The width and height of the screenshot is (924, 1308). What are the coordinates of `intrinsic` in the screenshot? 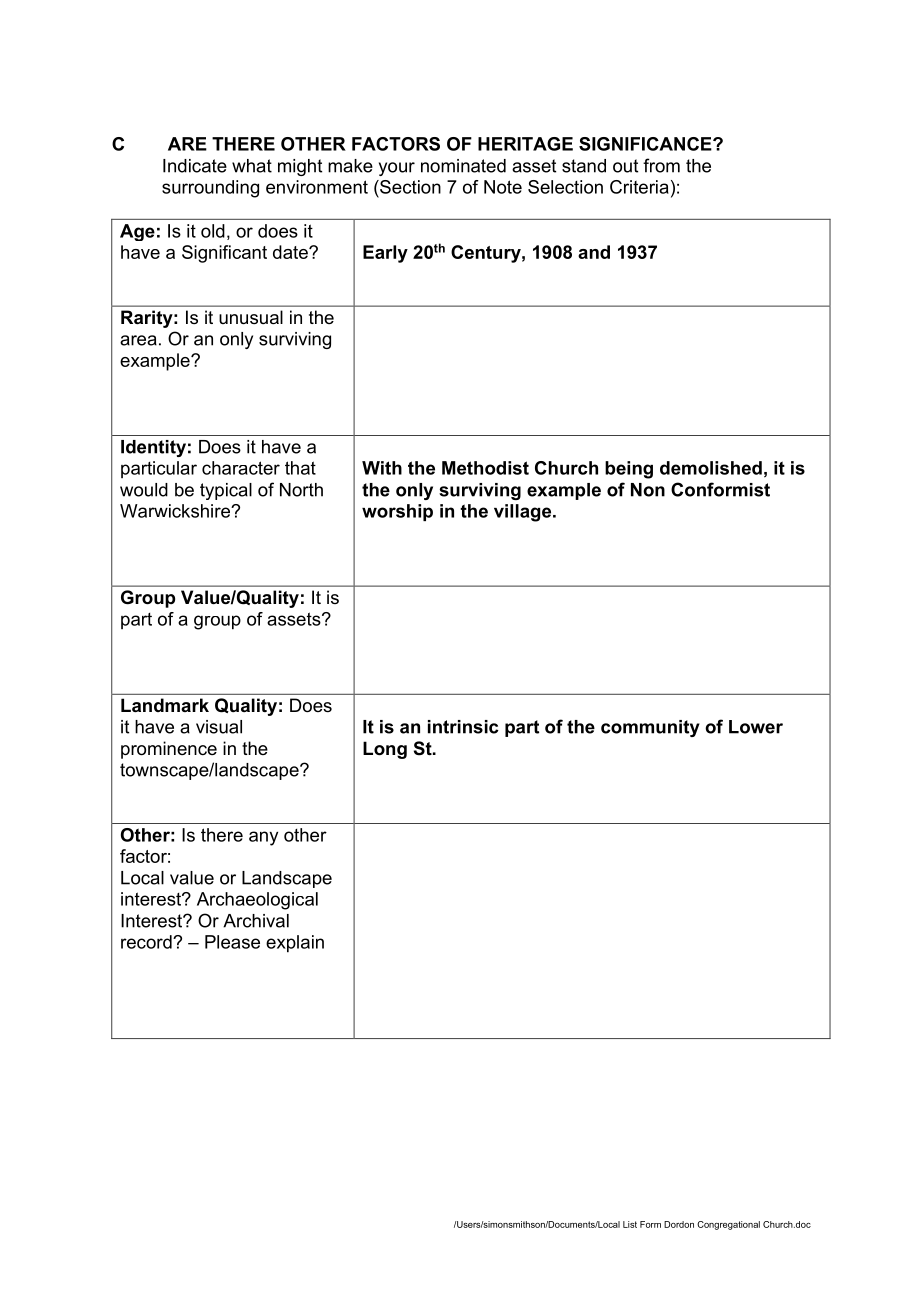 It's located at (463, 727).
